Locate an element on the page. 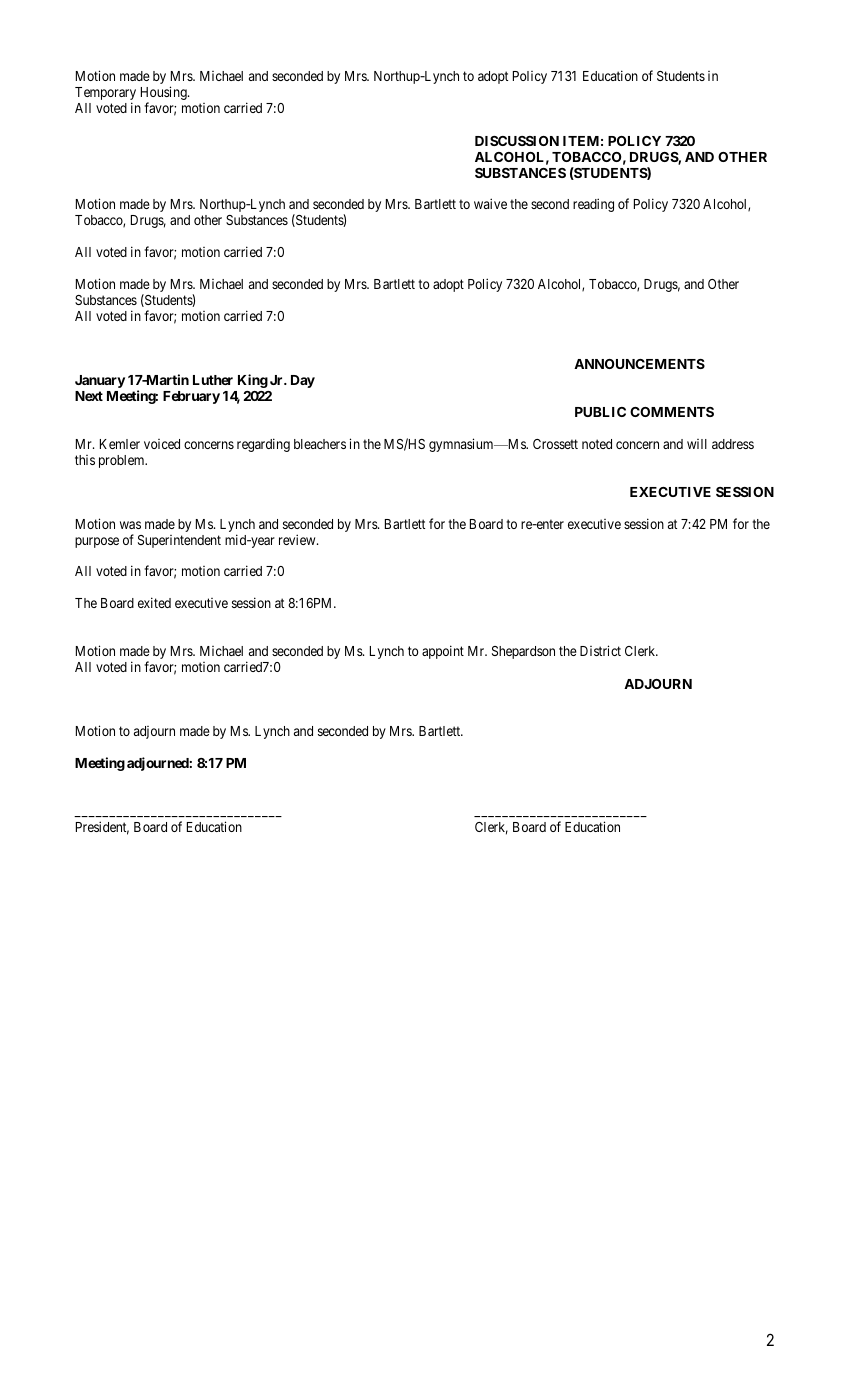 Image resolution: width=849 pixels, height=1400 pixels. Luther is located at coordinates (213, 380).
